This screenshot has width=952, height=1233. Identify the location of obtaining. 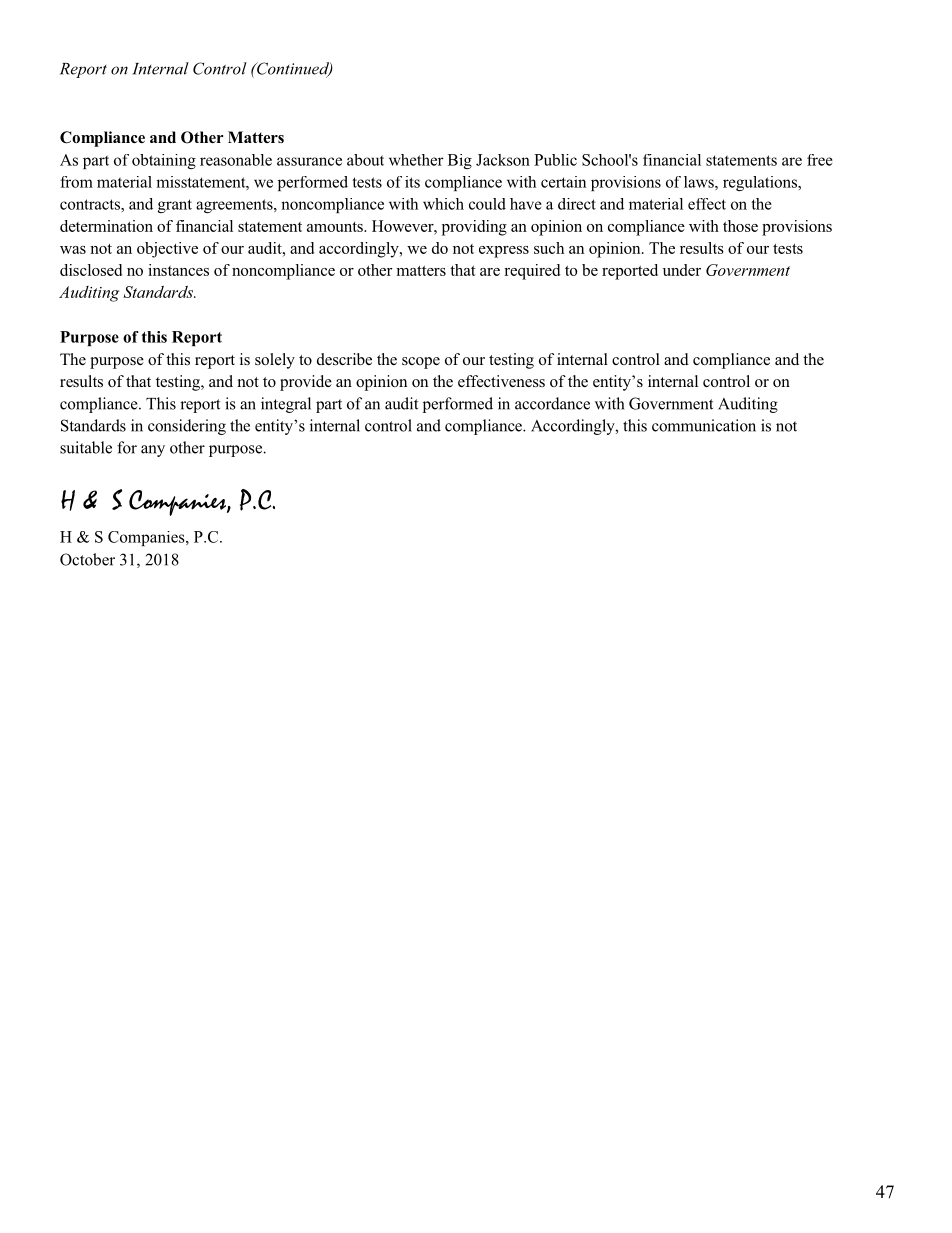
(164, 161).
